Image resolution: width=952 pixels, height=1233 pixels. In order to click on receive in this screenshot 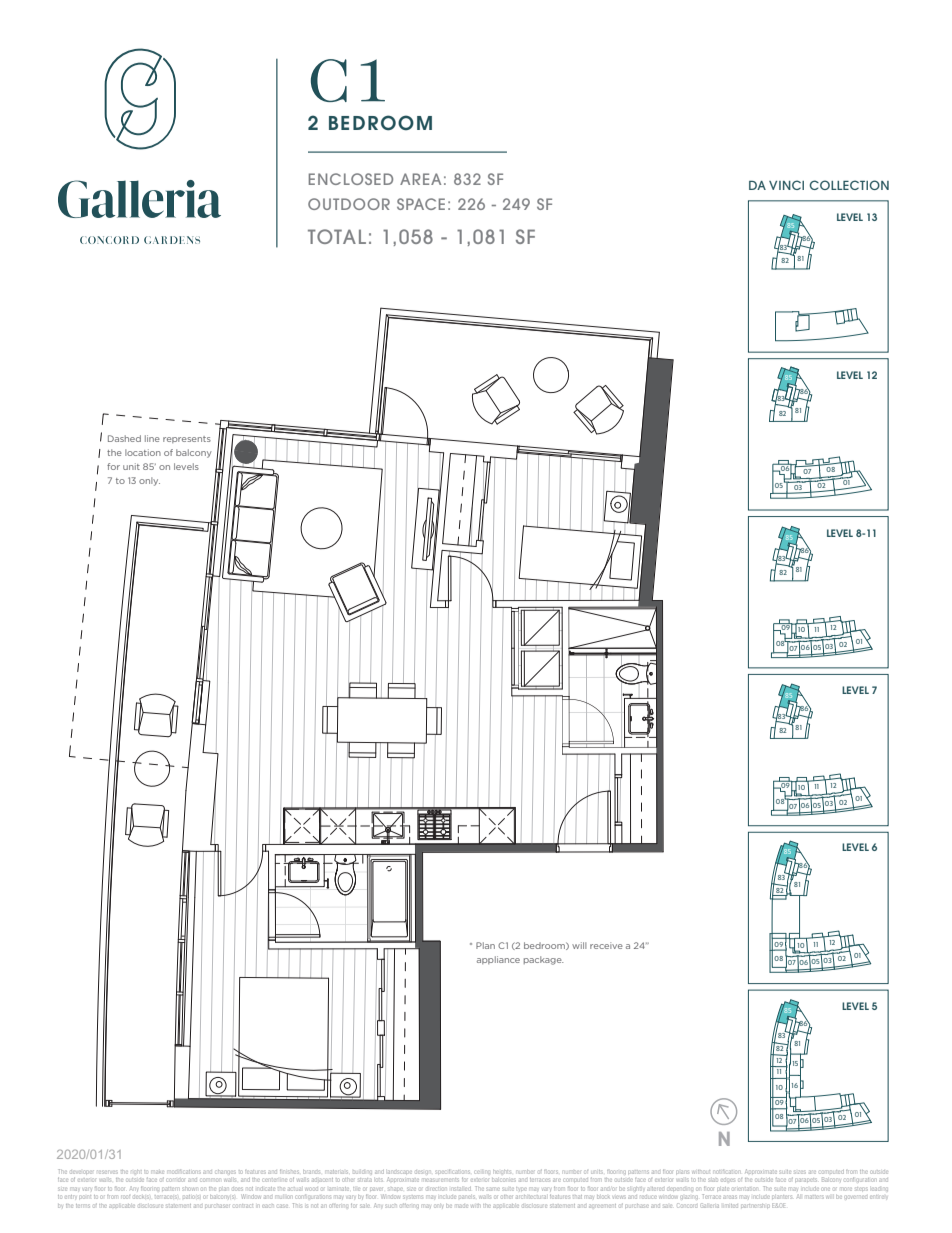, I will do `click(606, 945)`.
